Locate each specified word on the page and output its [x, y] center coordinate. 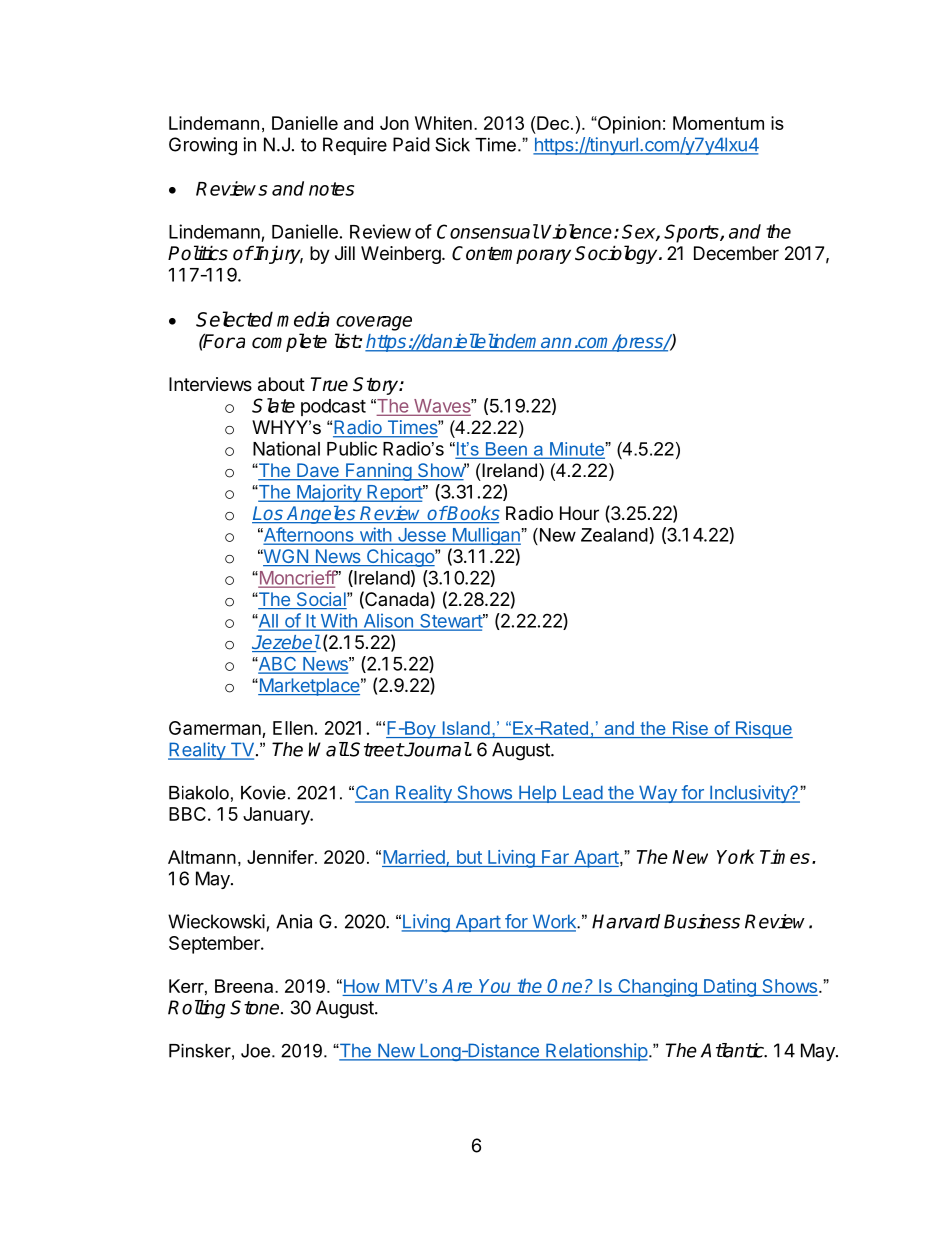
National [286, 448]
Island [466, 729]
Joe [255, 1051]
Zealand [614, 535]
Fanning [378, 472]
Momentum [718, 123]
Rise [690, 729]
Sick [452, 144]
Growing [203, 146]
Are [457, 986]
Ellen [293, 728]
